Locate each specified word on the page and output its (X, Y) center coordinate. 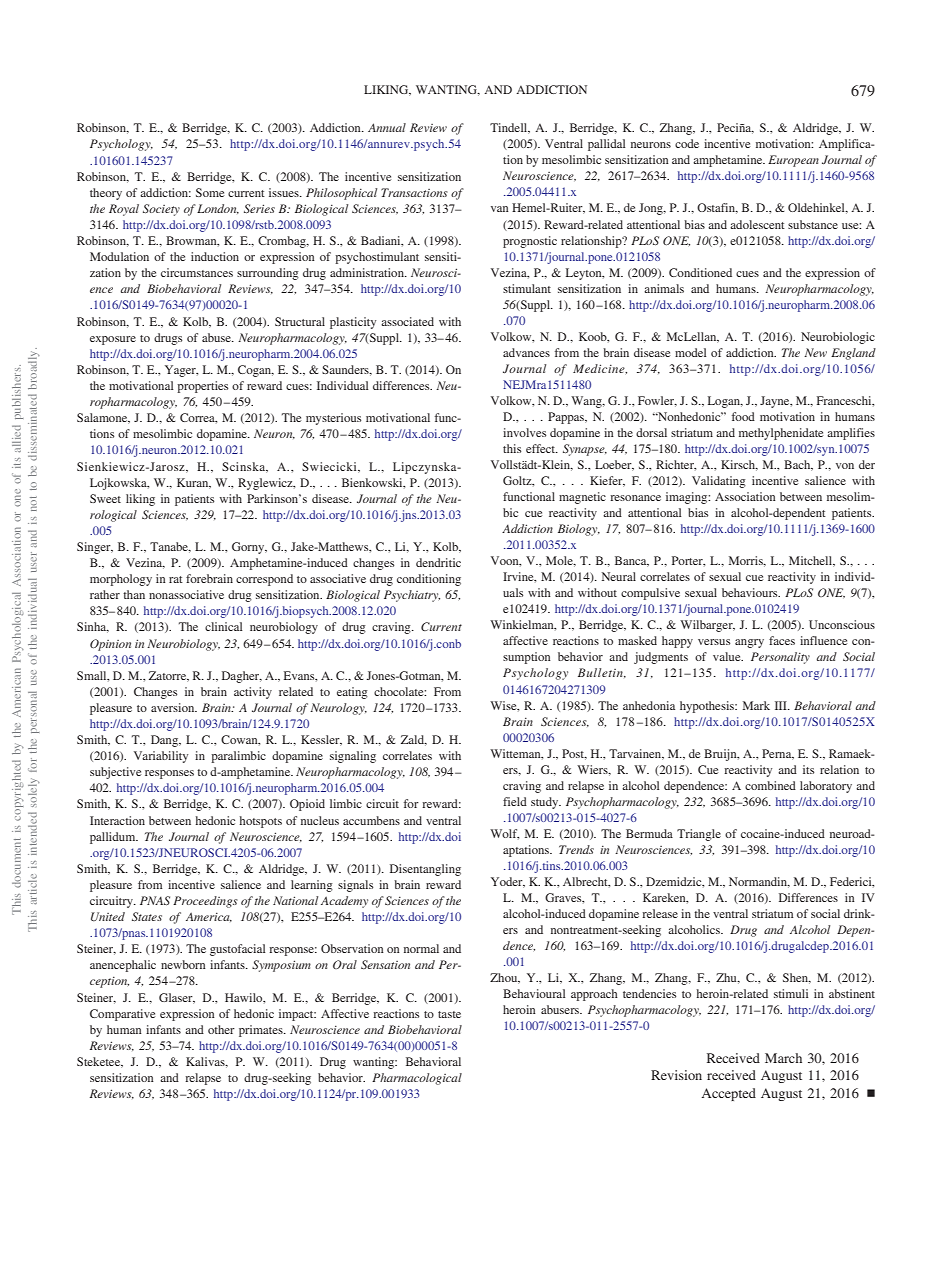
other (221, 1029)
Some (210, 192)
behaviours (751, 592)
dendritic (438, 562)
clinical (223, 626)
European (793, 161)
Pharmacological (417, 1079)
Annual (387, 127)
